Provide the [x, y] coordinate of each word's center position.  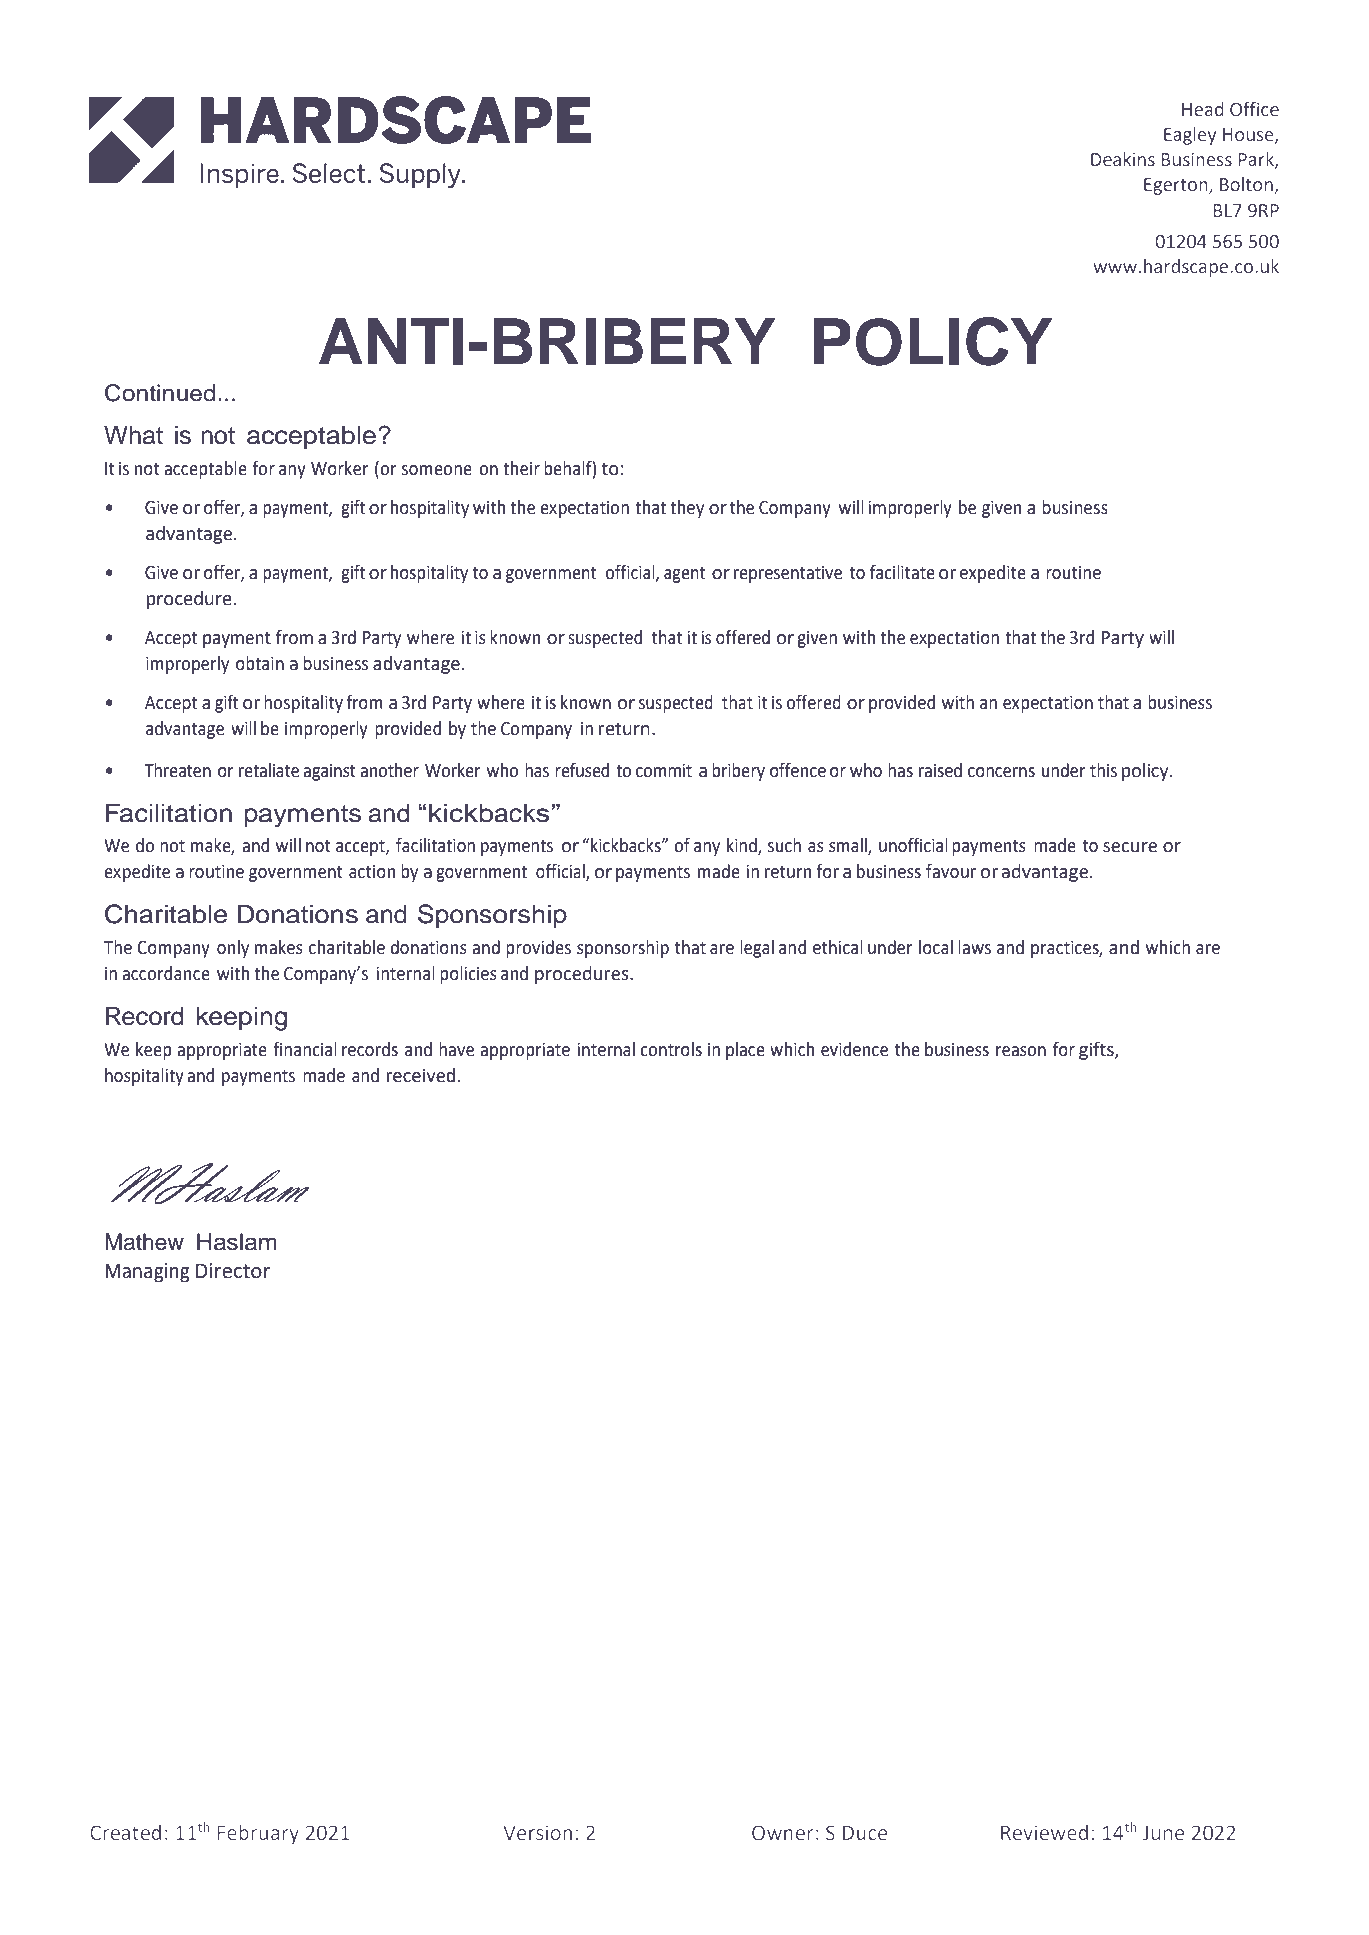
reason [1021, 1051]
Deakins [1123, 159]
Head [1203, 109]
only [233, 949]
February [258, 1834]
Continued [160, 393]
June [1163, 1833]
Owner [783, 1833]
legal [757, 949]
